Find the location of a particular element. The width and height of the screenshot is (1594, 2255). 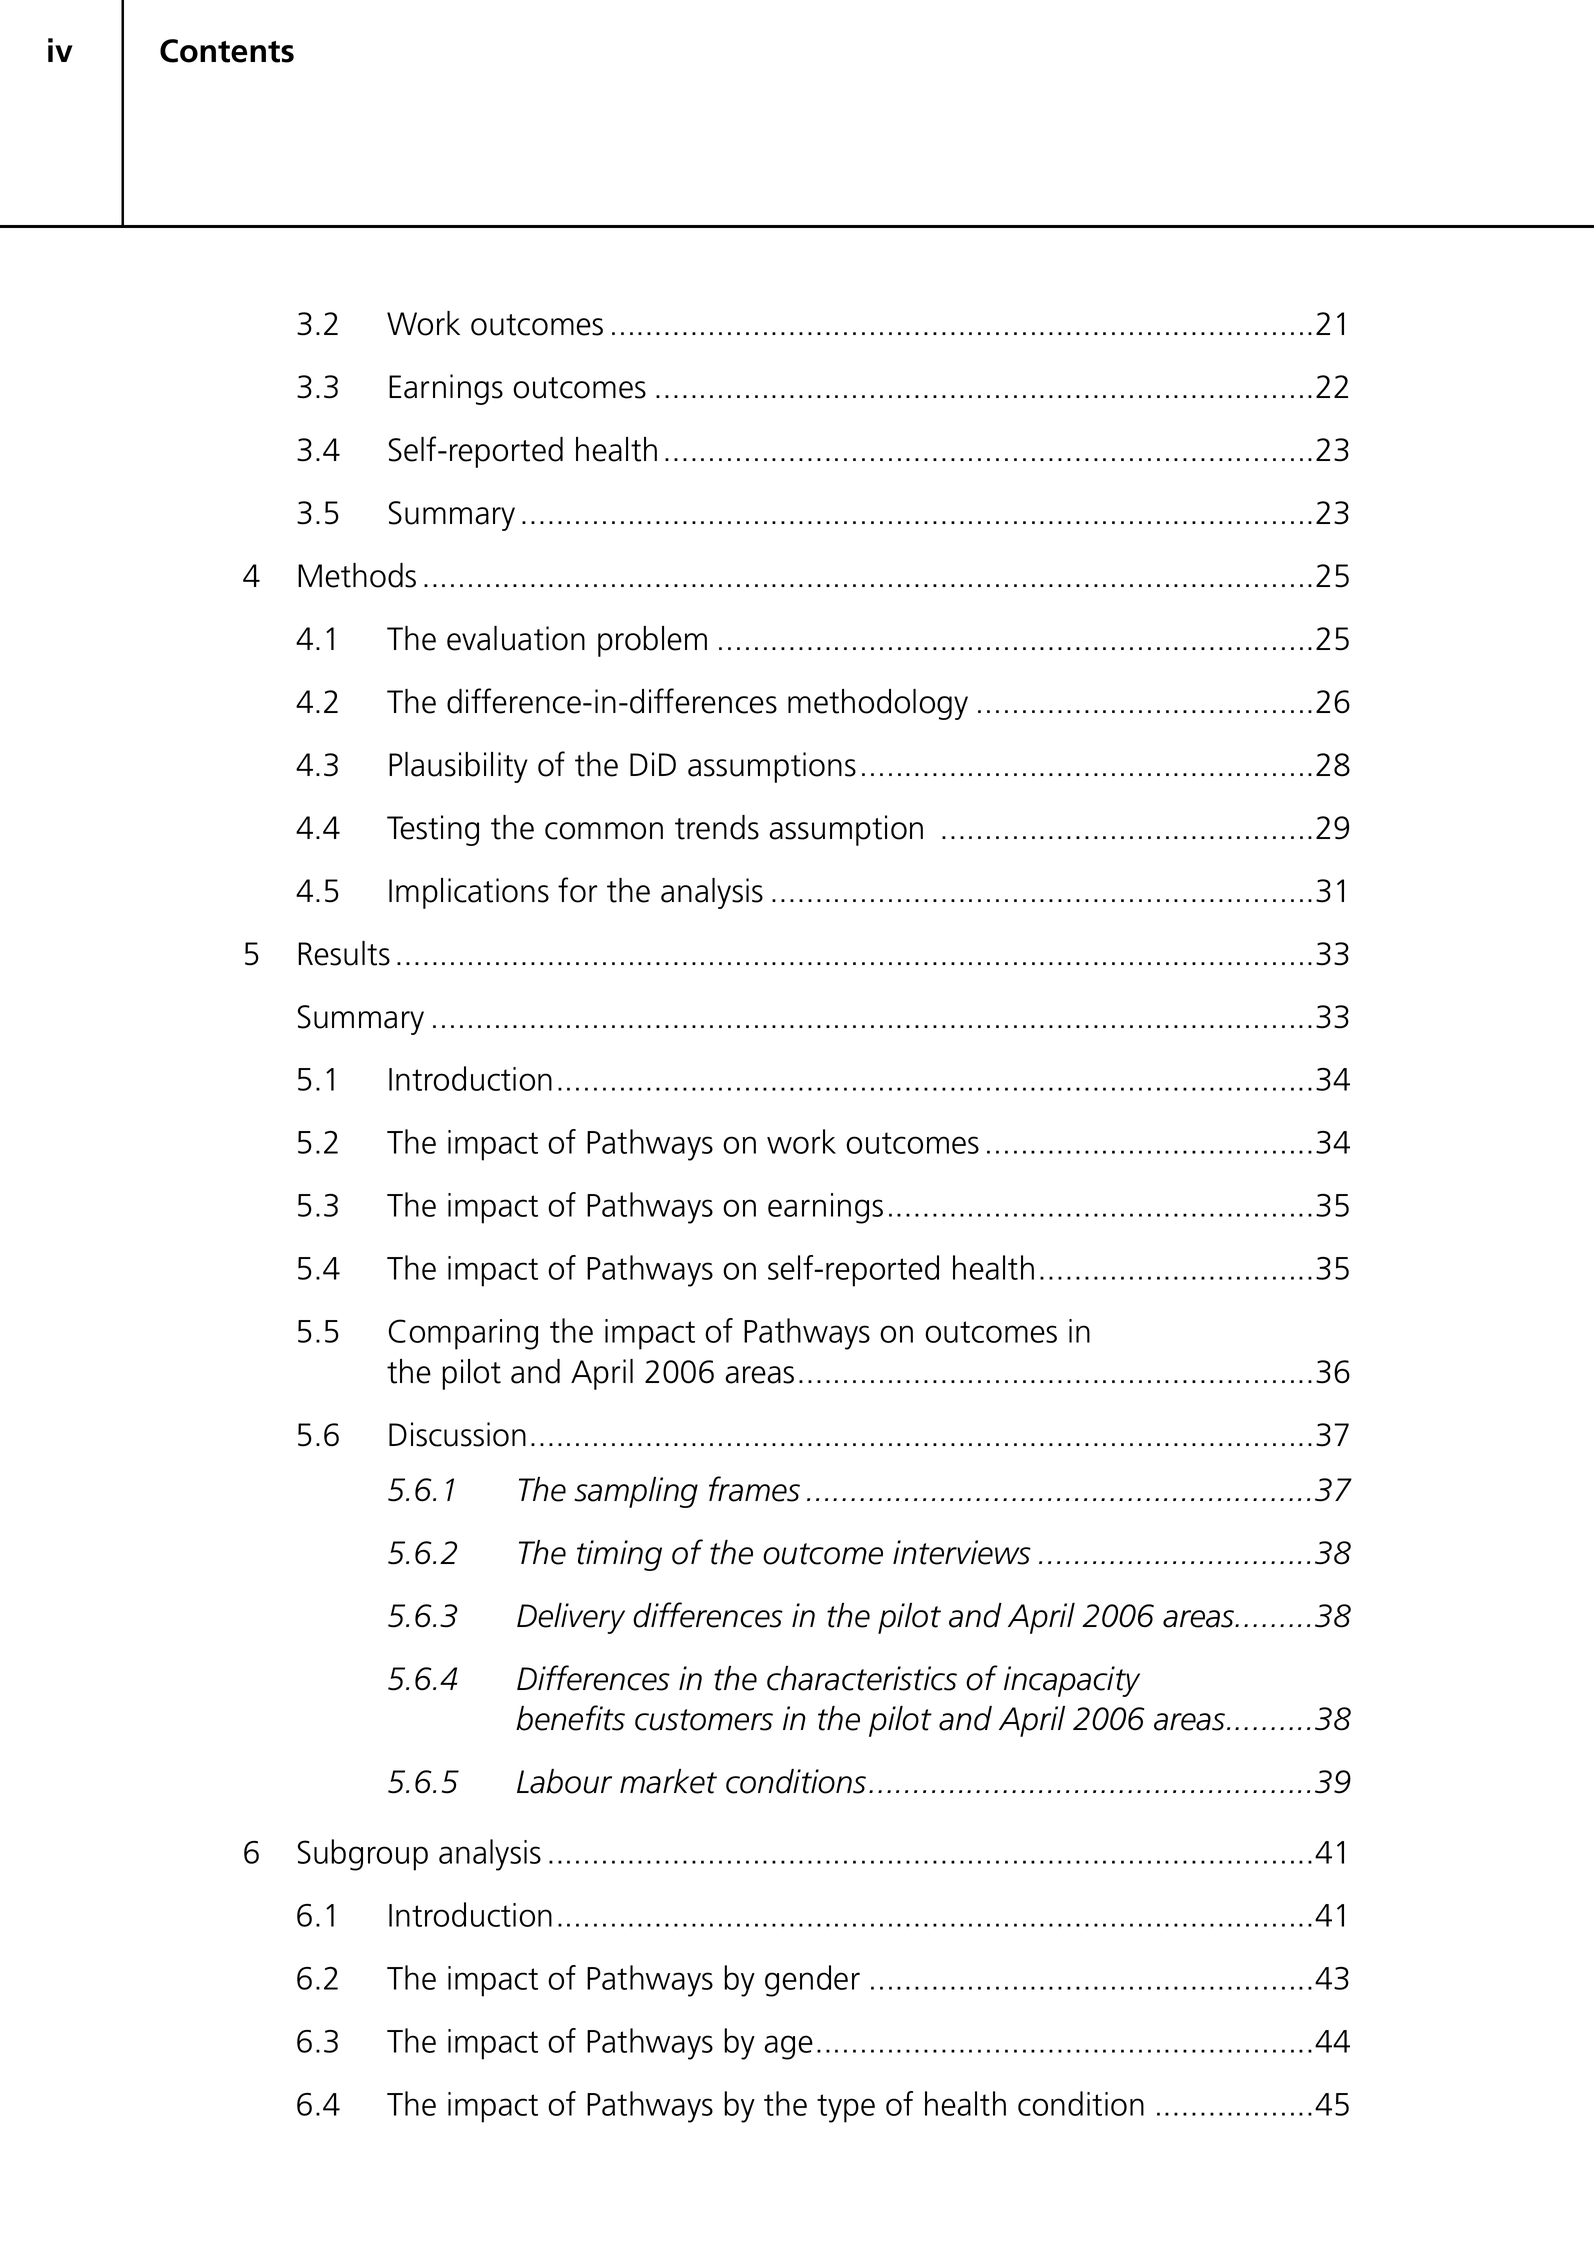

Contents is located at coordinates (227, 51).
